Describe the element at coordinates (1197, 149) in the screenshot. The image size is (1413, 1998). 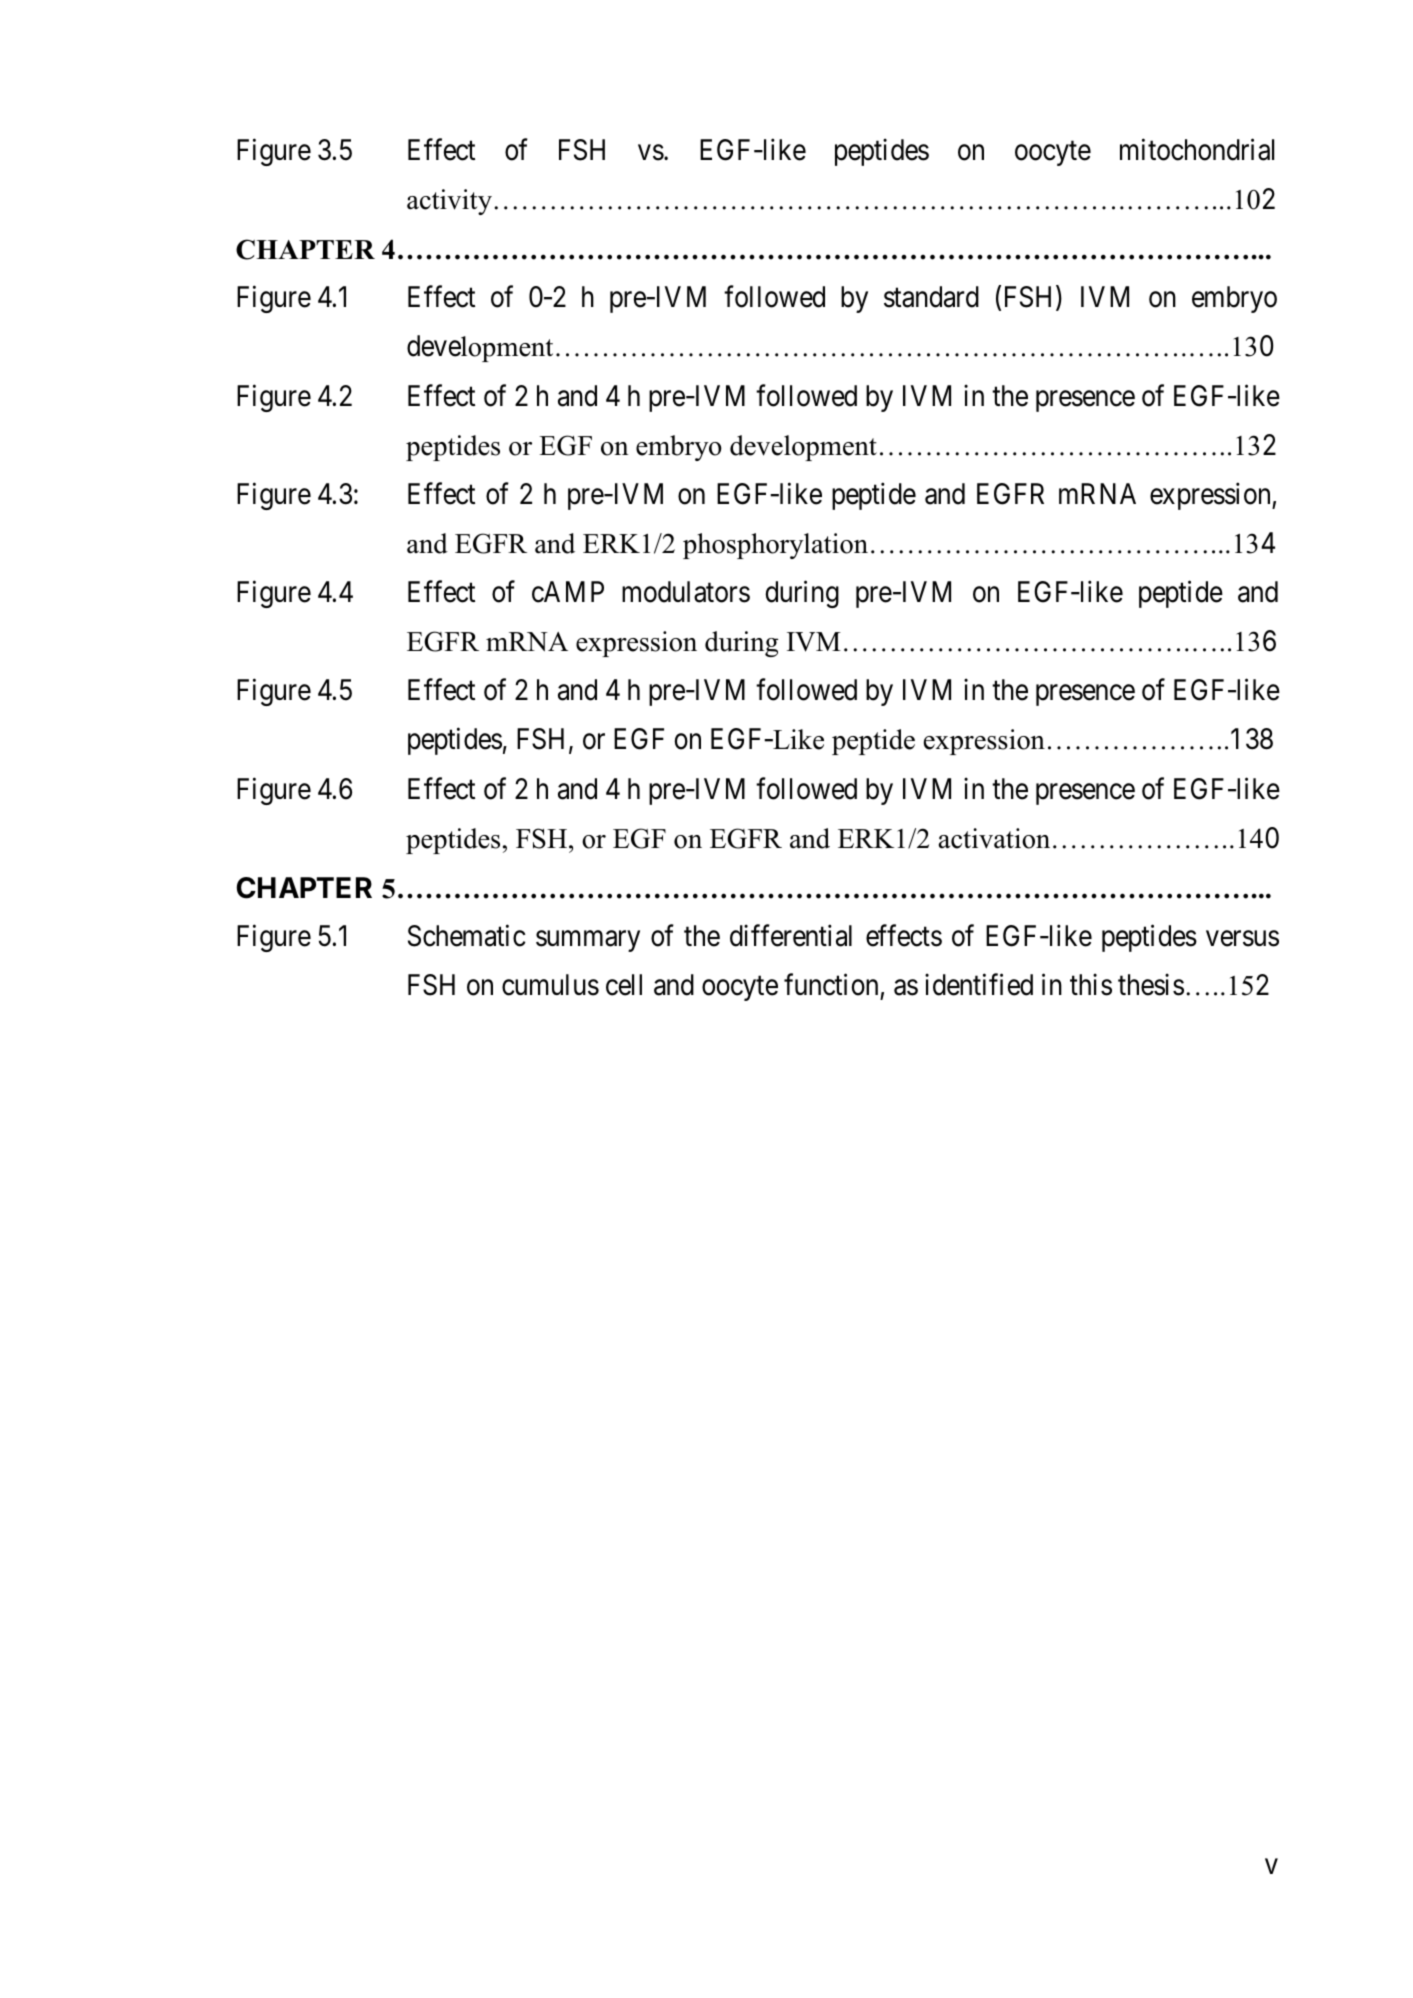
I see `mitochondrial` at that location.
